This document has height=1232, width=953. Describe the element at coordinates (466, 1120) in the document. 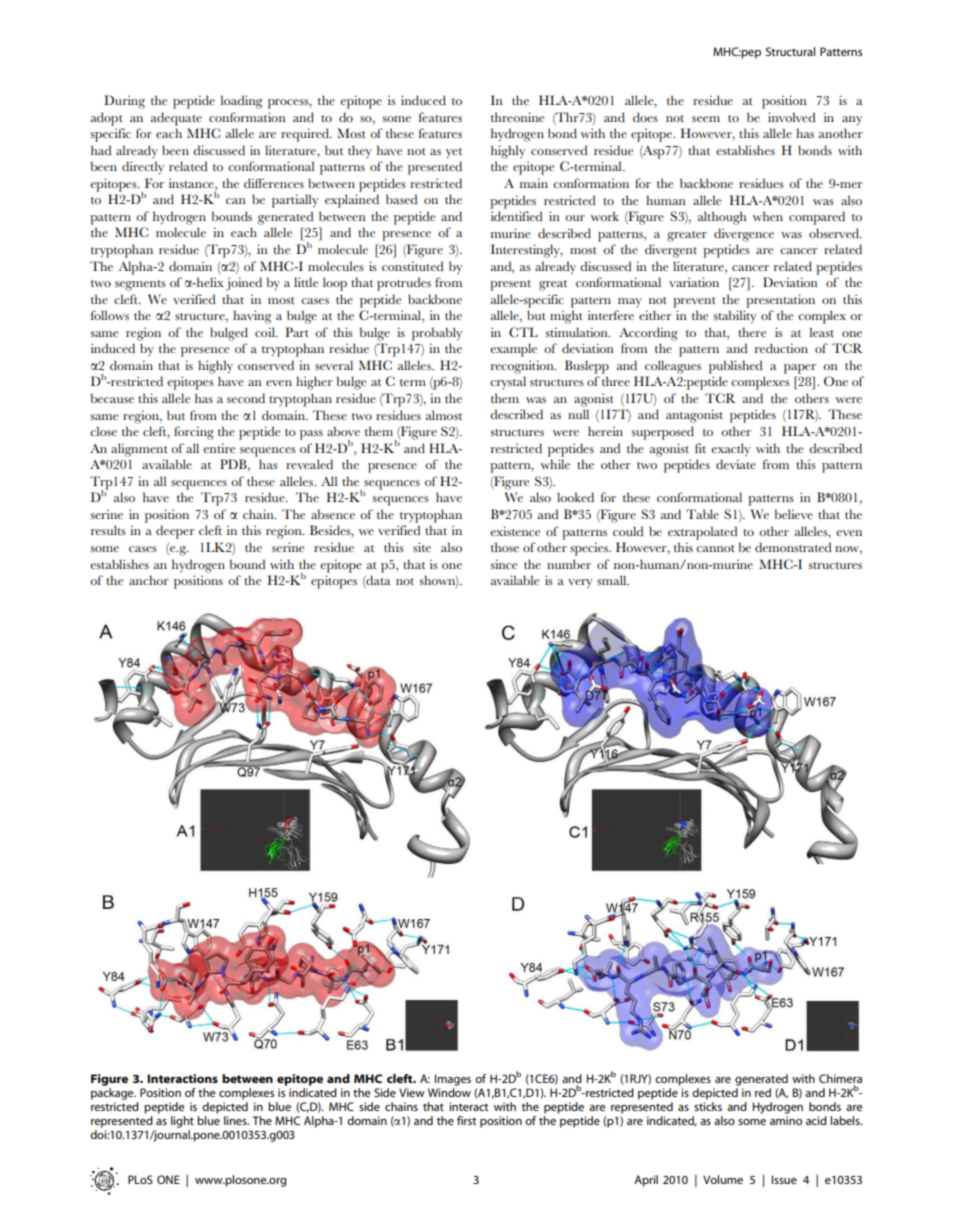

I see `first` at that location.
